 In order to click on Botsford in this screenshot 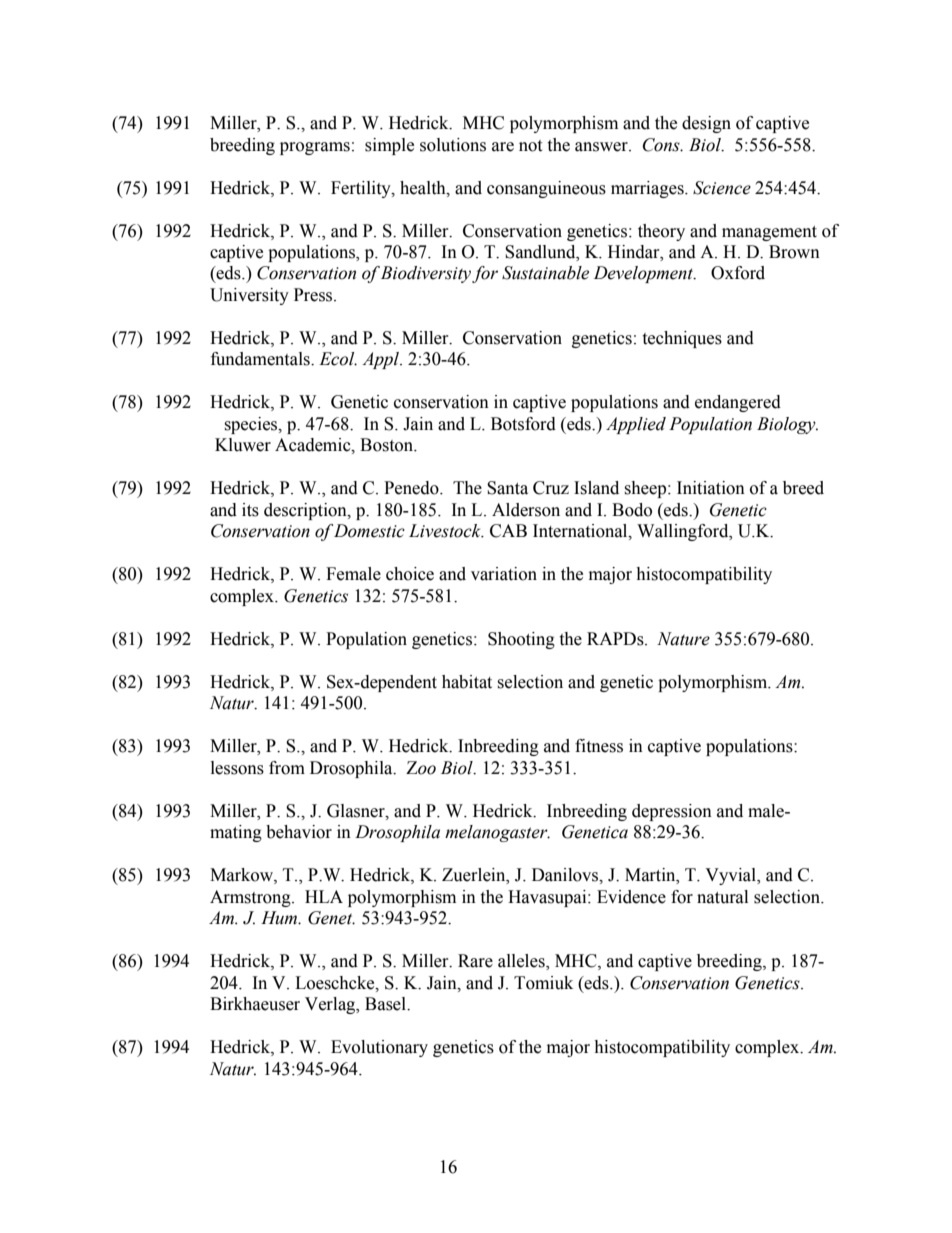, I will do `click(523, 424)`.
